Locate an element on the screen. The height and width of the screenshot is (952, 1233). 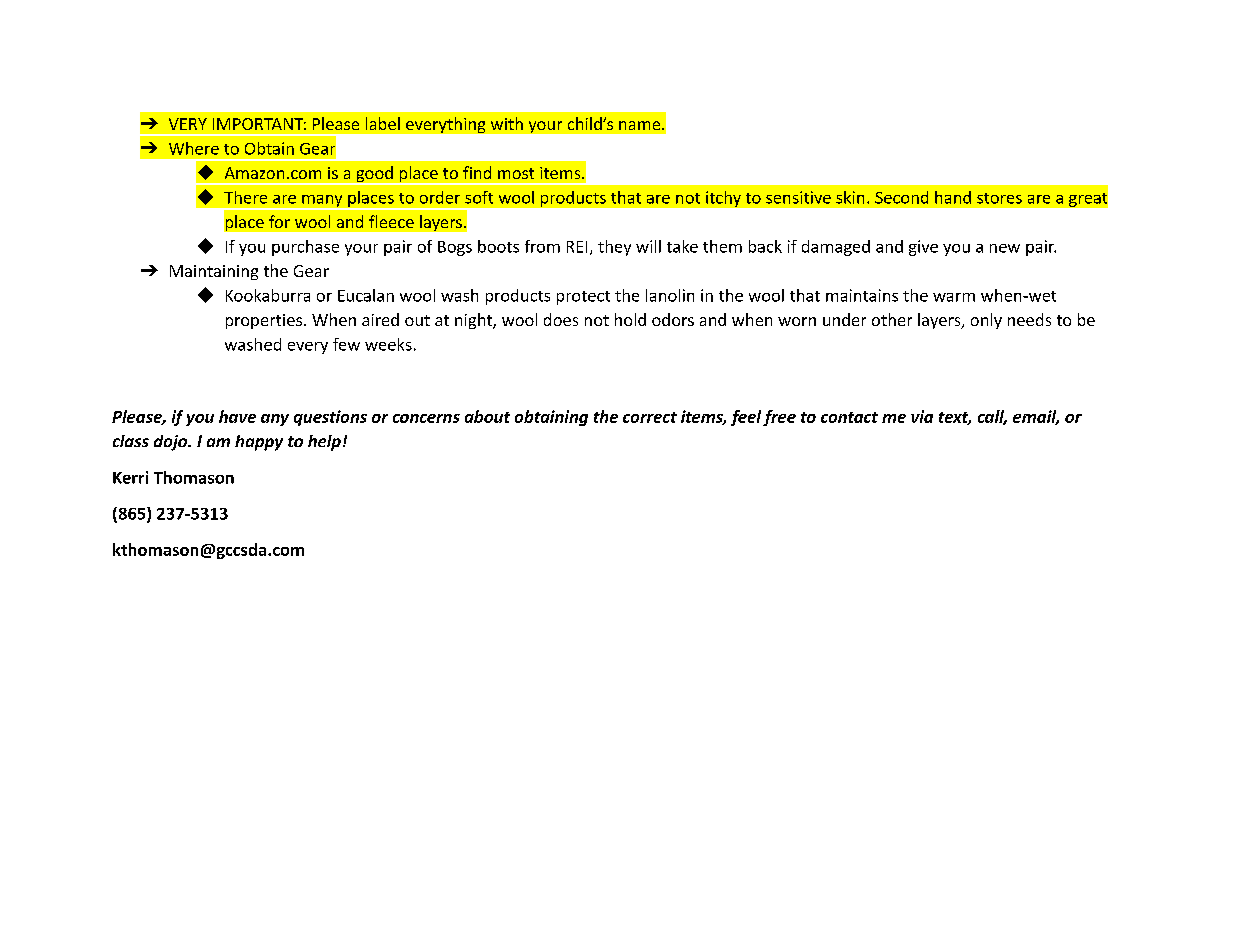
other is located at coordinates (892, 319).
